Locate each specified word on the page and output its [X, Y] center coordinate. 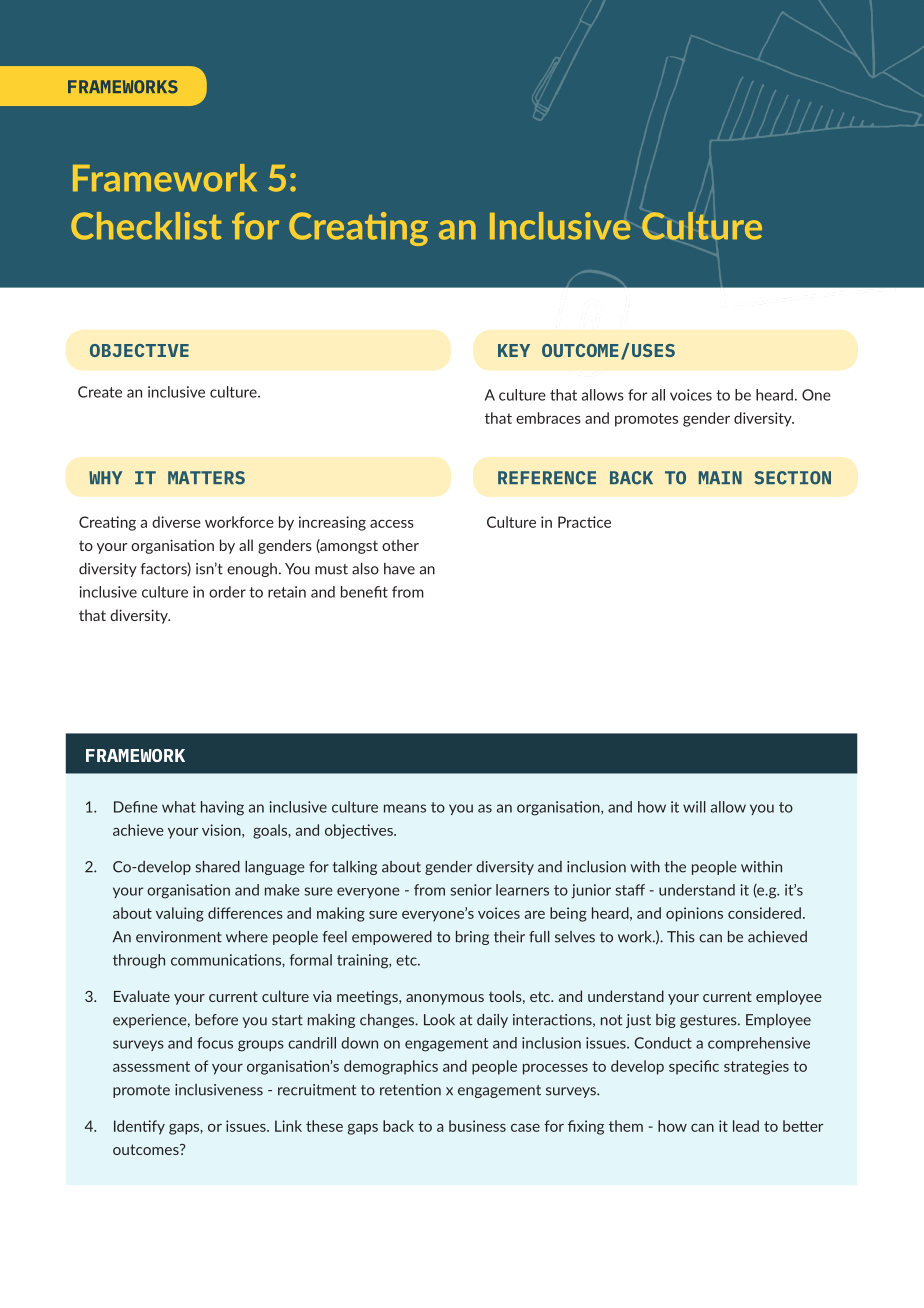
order [227, 592]
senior [471, 890]
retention [410, 1090]
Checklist [146, 226]
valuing [180, 914]
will [694, 807]
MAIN [720, 477]
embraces [548, 418]
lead [746, 1126]
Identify [139, 1127]
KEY [514, 350]
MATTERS [206, 478]
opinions [694, 914]
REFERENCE [547, 478]
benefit [364, 592]
